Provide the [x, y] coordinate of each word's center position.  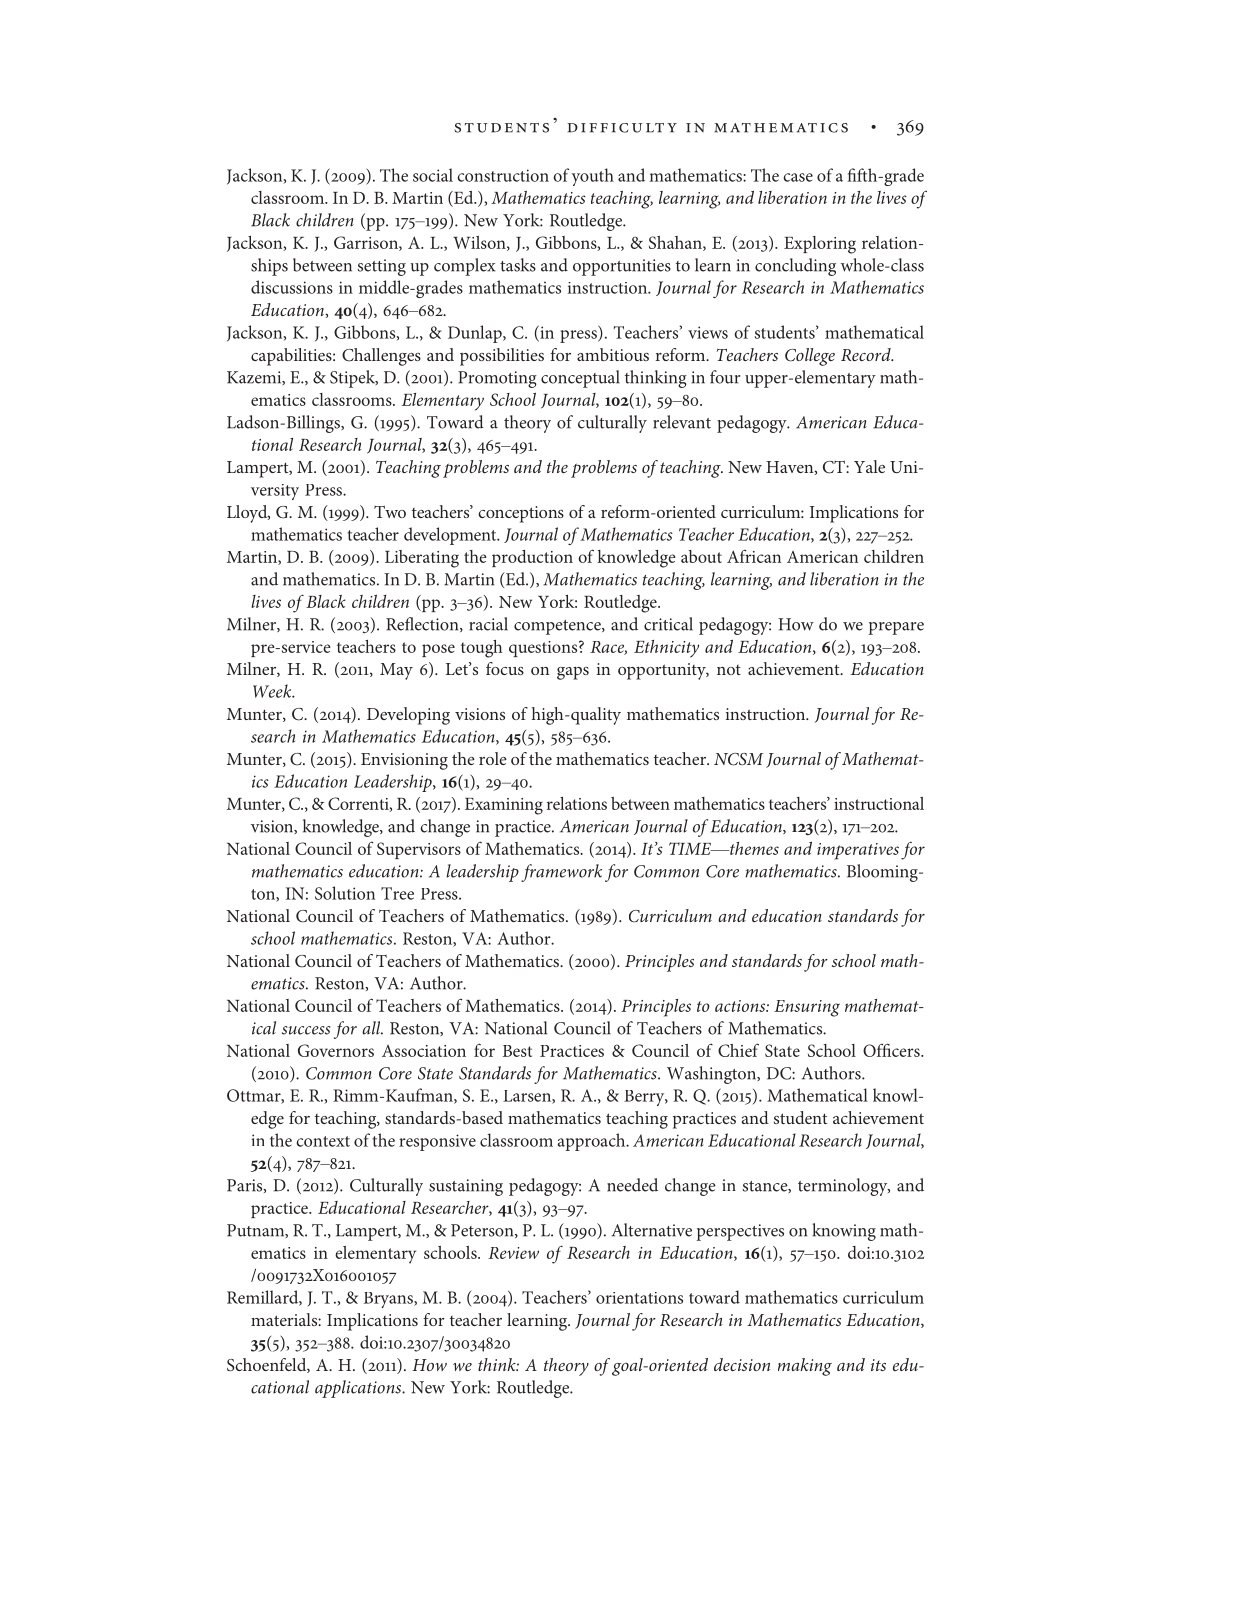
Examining [504, 806]
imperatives [858, 851]
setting [382, 267]
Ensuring [807, 1008]
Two [390, 511]
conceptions [521, 514]
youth [592, 177]
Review [513, 1253]
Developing [408, 716]
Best [517, 1051]
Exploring [820, 245]
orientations [639, 1298]
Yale [869, 466]
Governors [336, 1050]
